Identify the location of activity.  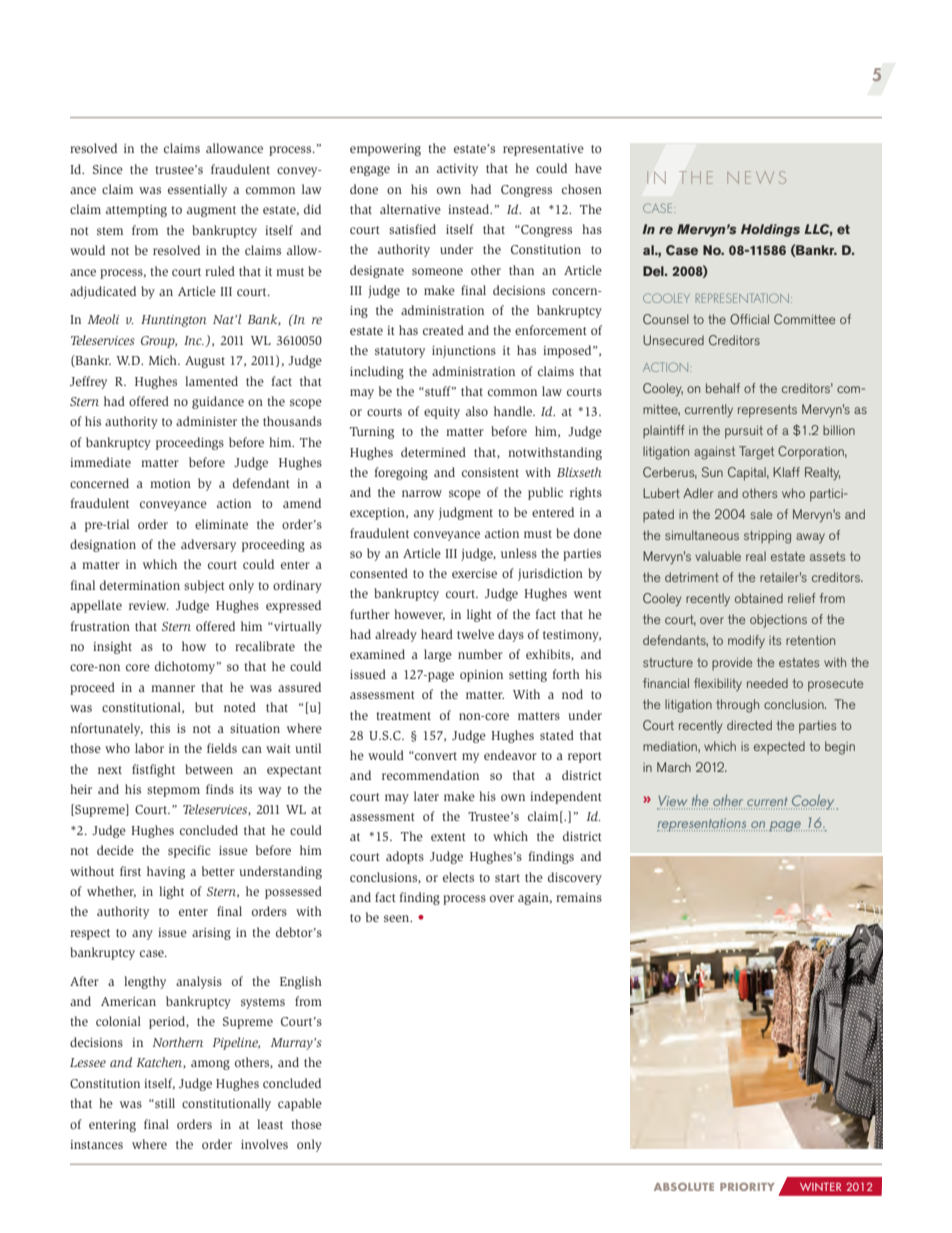
(457, 170).
